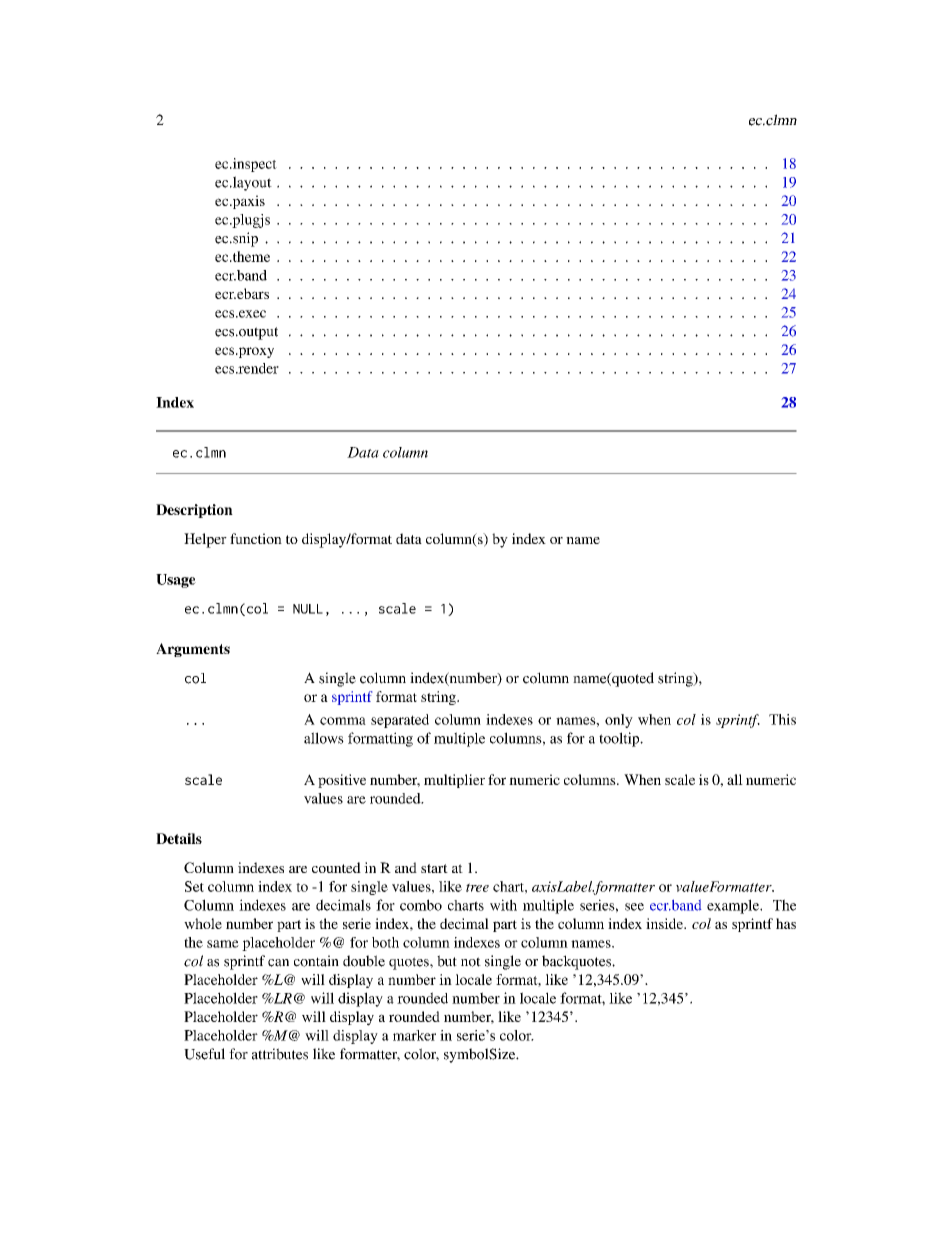 This screenshot has width=952, height=1233. Describe the element at coordinates (342, 781) in the screenshot. I see `positive` at that location.
